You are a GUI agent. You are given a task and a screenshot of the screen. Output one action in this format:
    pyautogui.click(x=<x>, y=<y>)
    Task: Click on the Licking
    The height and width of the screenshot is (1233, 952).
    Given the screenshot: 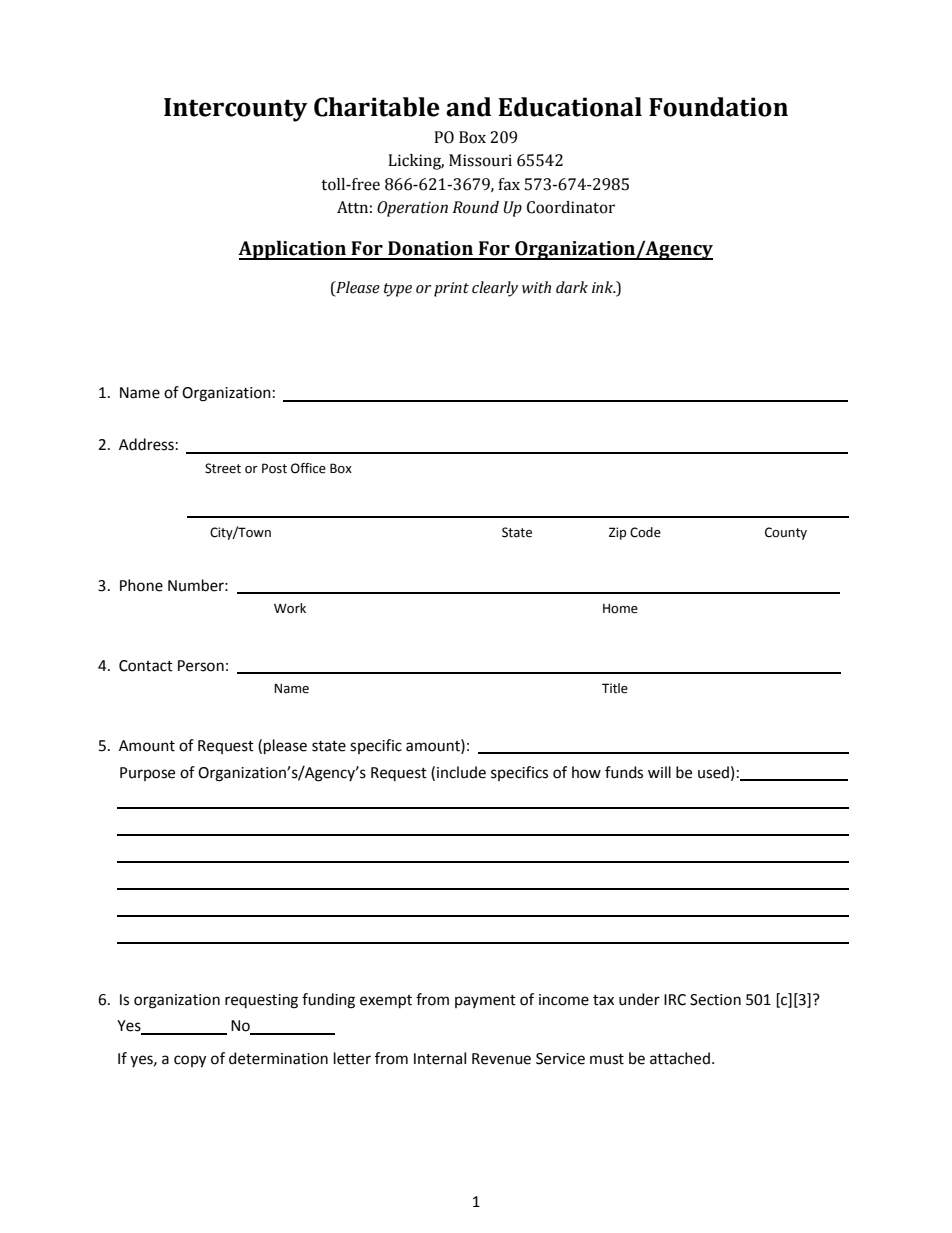 What is the action you would take?
    pyautogui.click(x=416, y=162)
